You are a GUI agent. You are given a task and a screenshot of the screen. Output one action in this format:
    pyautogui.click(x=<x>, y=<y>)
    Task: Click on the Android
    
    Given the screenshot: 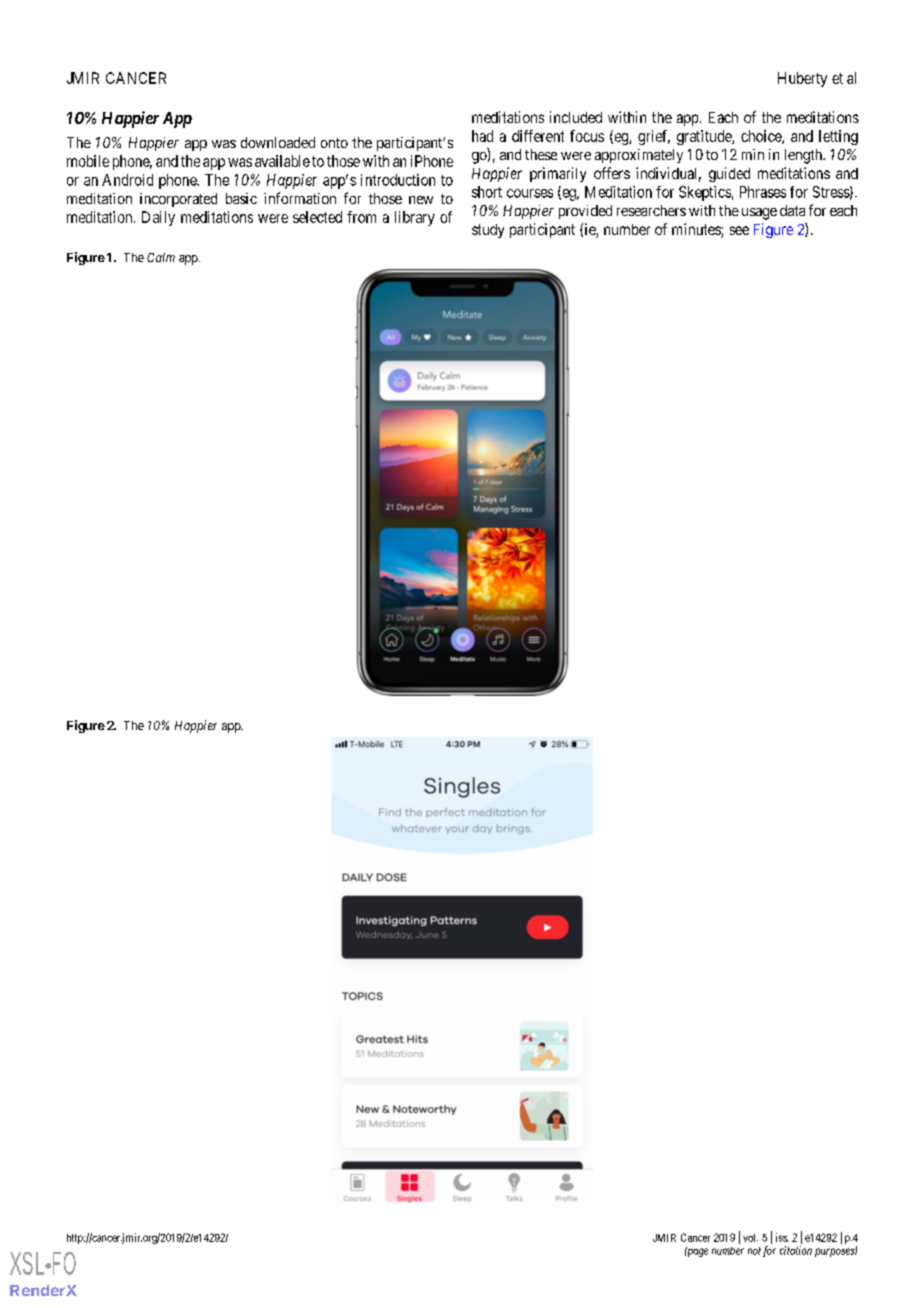 What is the action you would take?
    pyautogui.click(x=127, y=180)
